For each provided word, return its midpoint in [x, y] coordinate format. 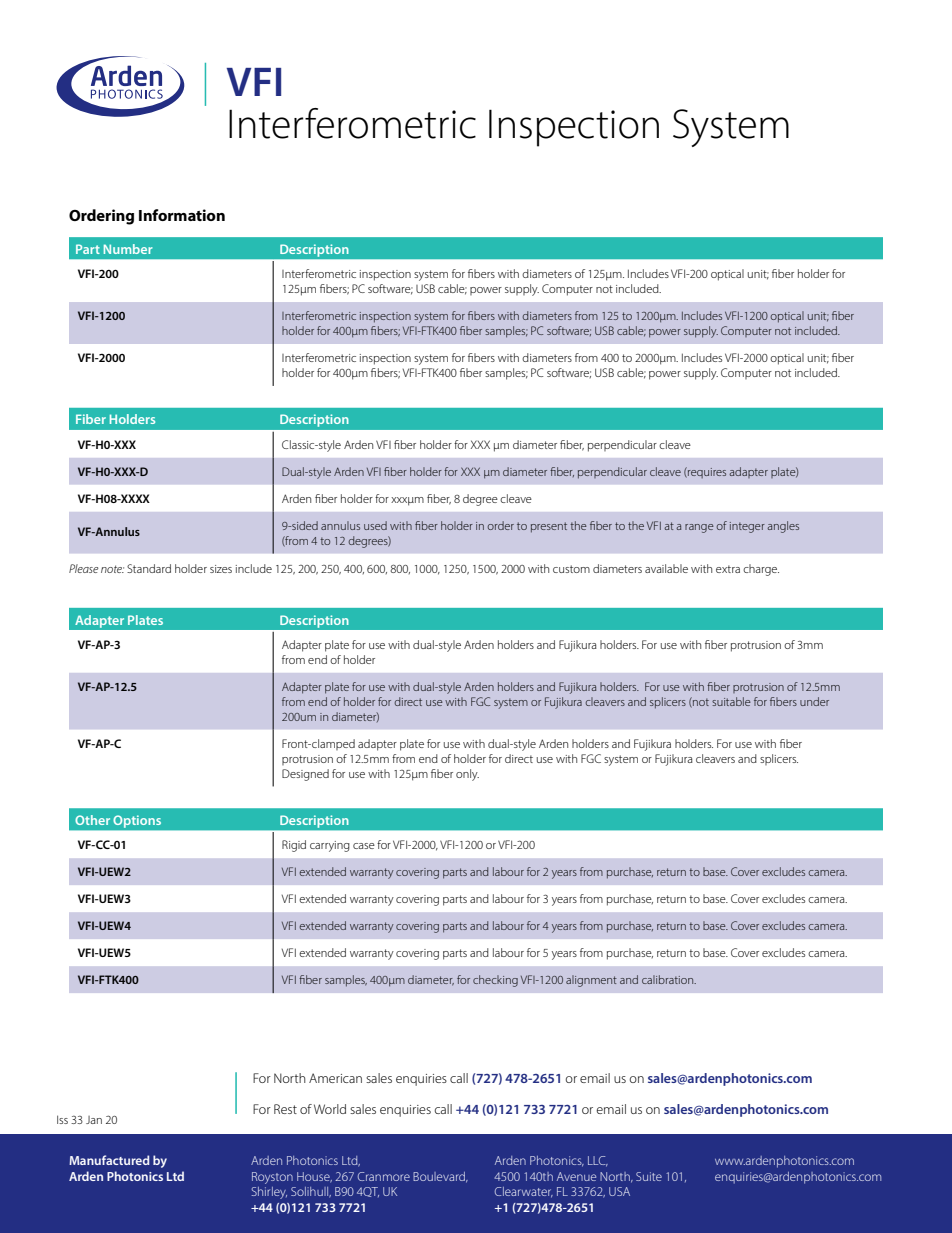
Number [128, 249]
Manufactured [109, 1160]
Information [182, 215]
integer [747, 527]
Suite [649, 1176]
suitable [731, 701]
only [467, 775]
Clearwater [524, 1192]
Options [137, 822]
